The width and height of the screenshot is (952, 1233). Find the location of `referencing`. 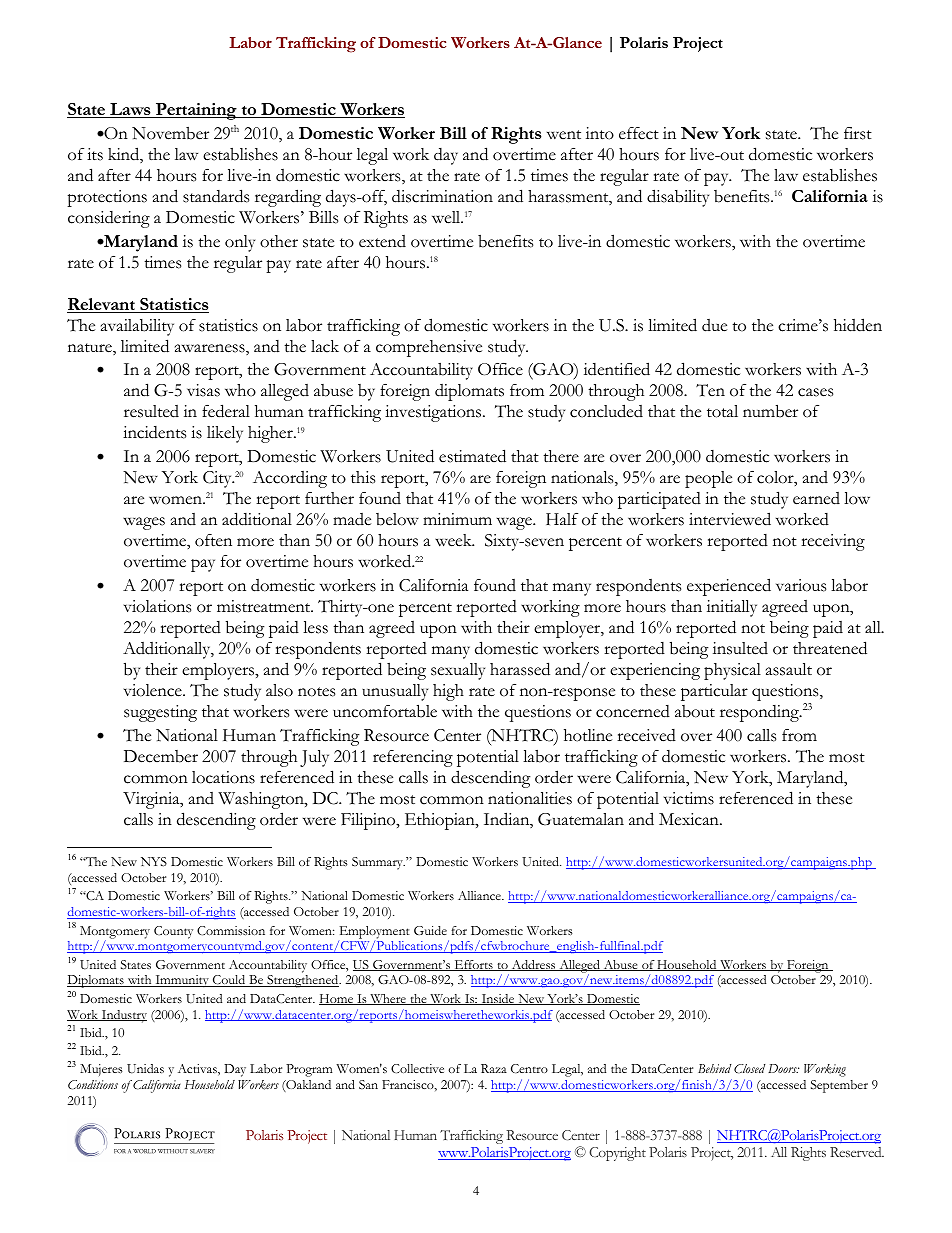

referencing is located at coordinates (413, 758).
